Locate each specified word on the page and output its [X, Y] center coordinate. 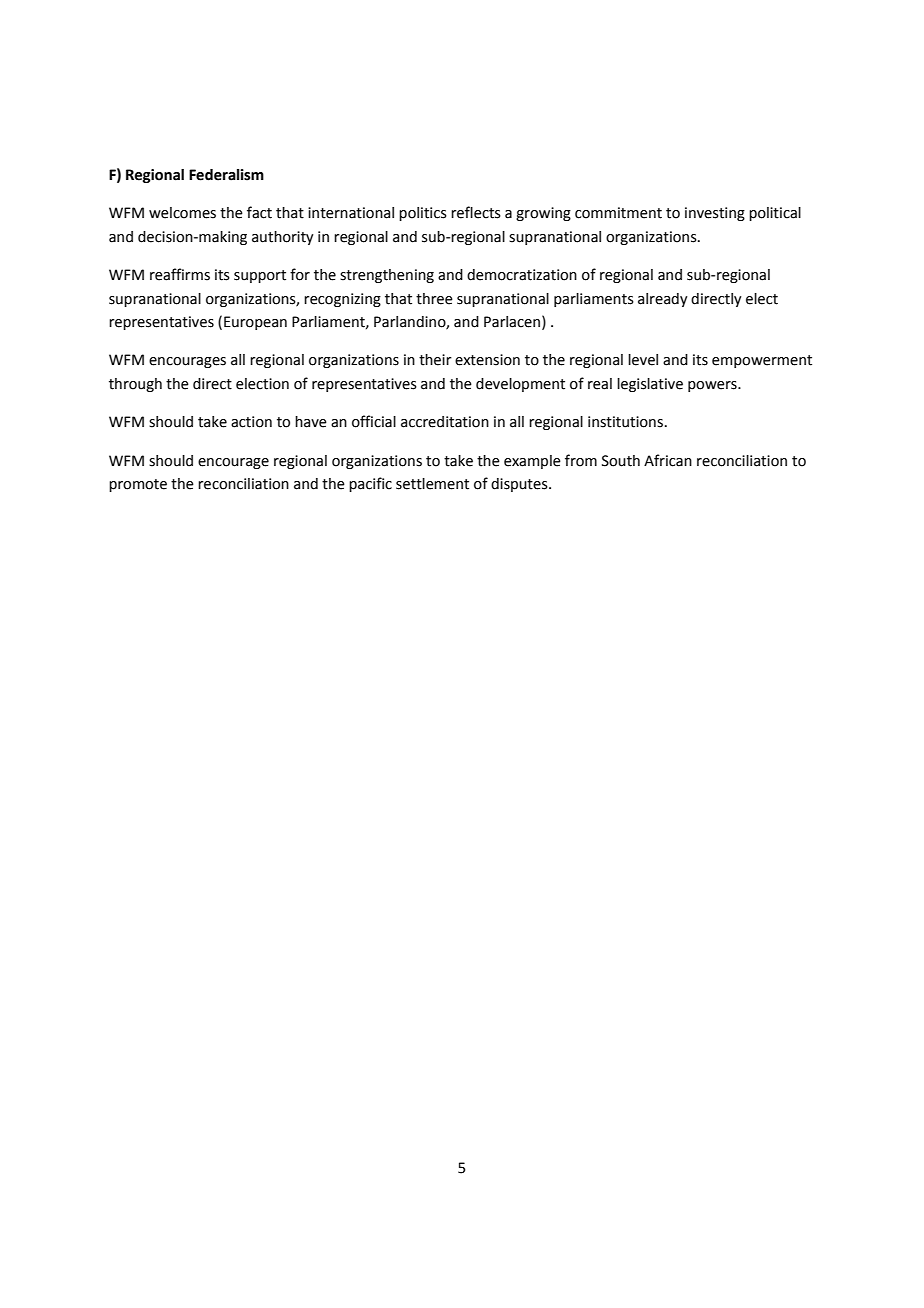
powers [713, 386]
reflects [476, 212]
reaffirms [180, 274]
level [643, 360]
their [435, 360]
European [255, 323]
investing [715, 214]
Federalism [226, 175]
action [251, 422]
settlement [432, 484]
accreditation [445, 422]
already [663, 300]
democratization [522, 275]
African [668, 460]
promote [138, 485]
